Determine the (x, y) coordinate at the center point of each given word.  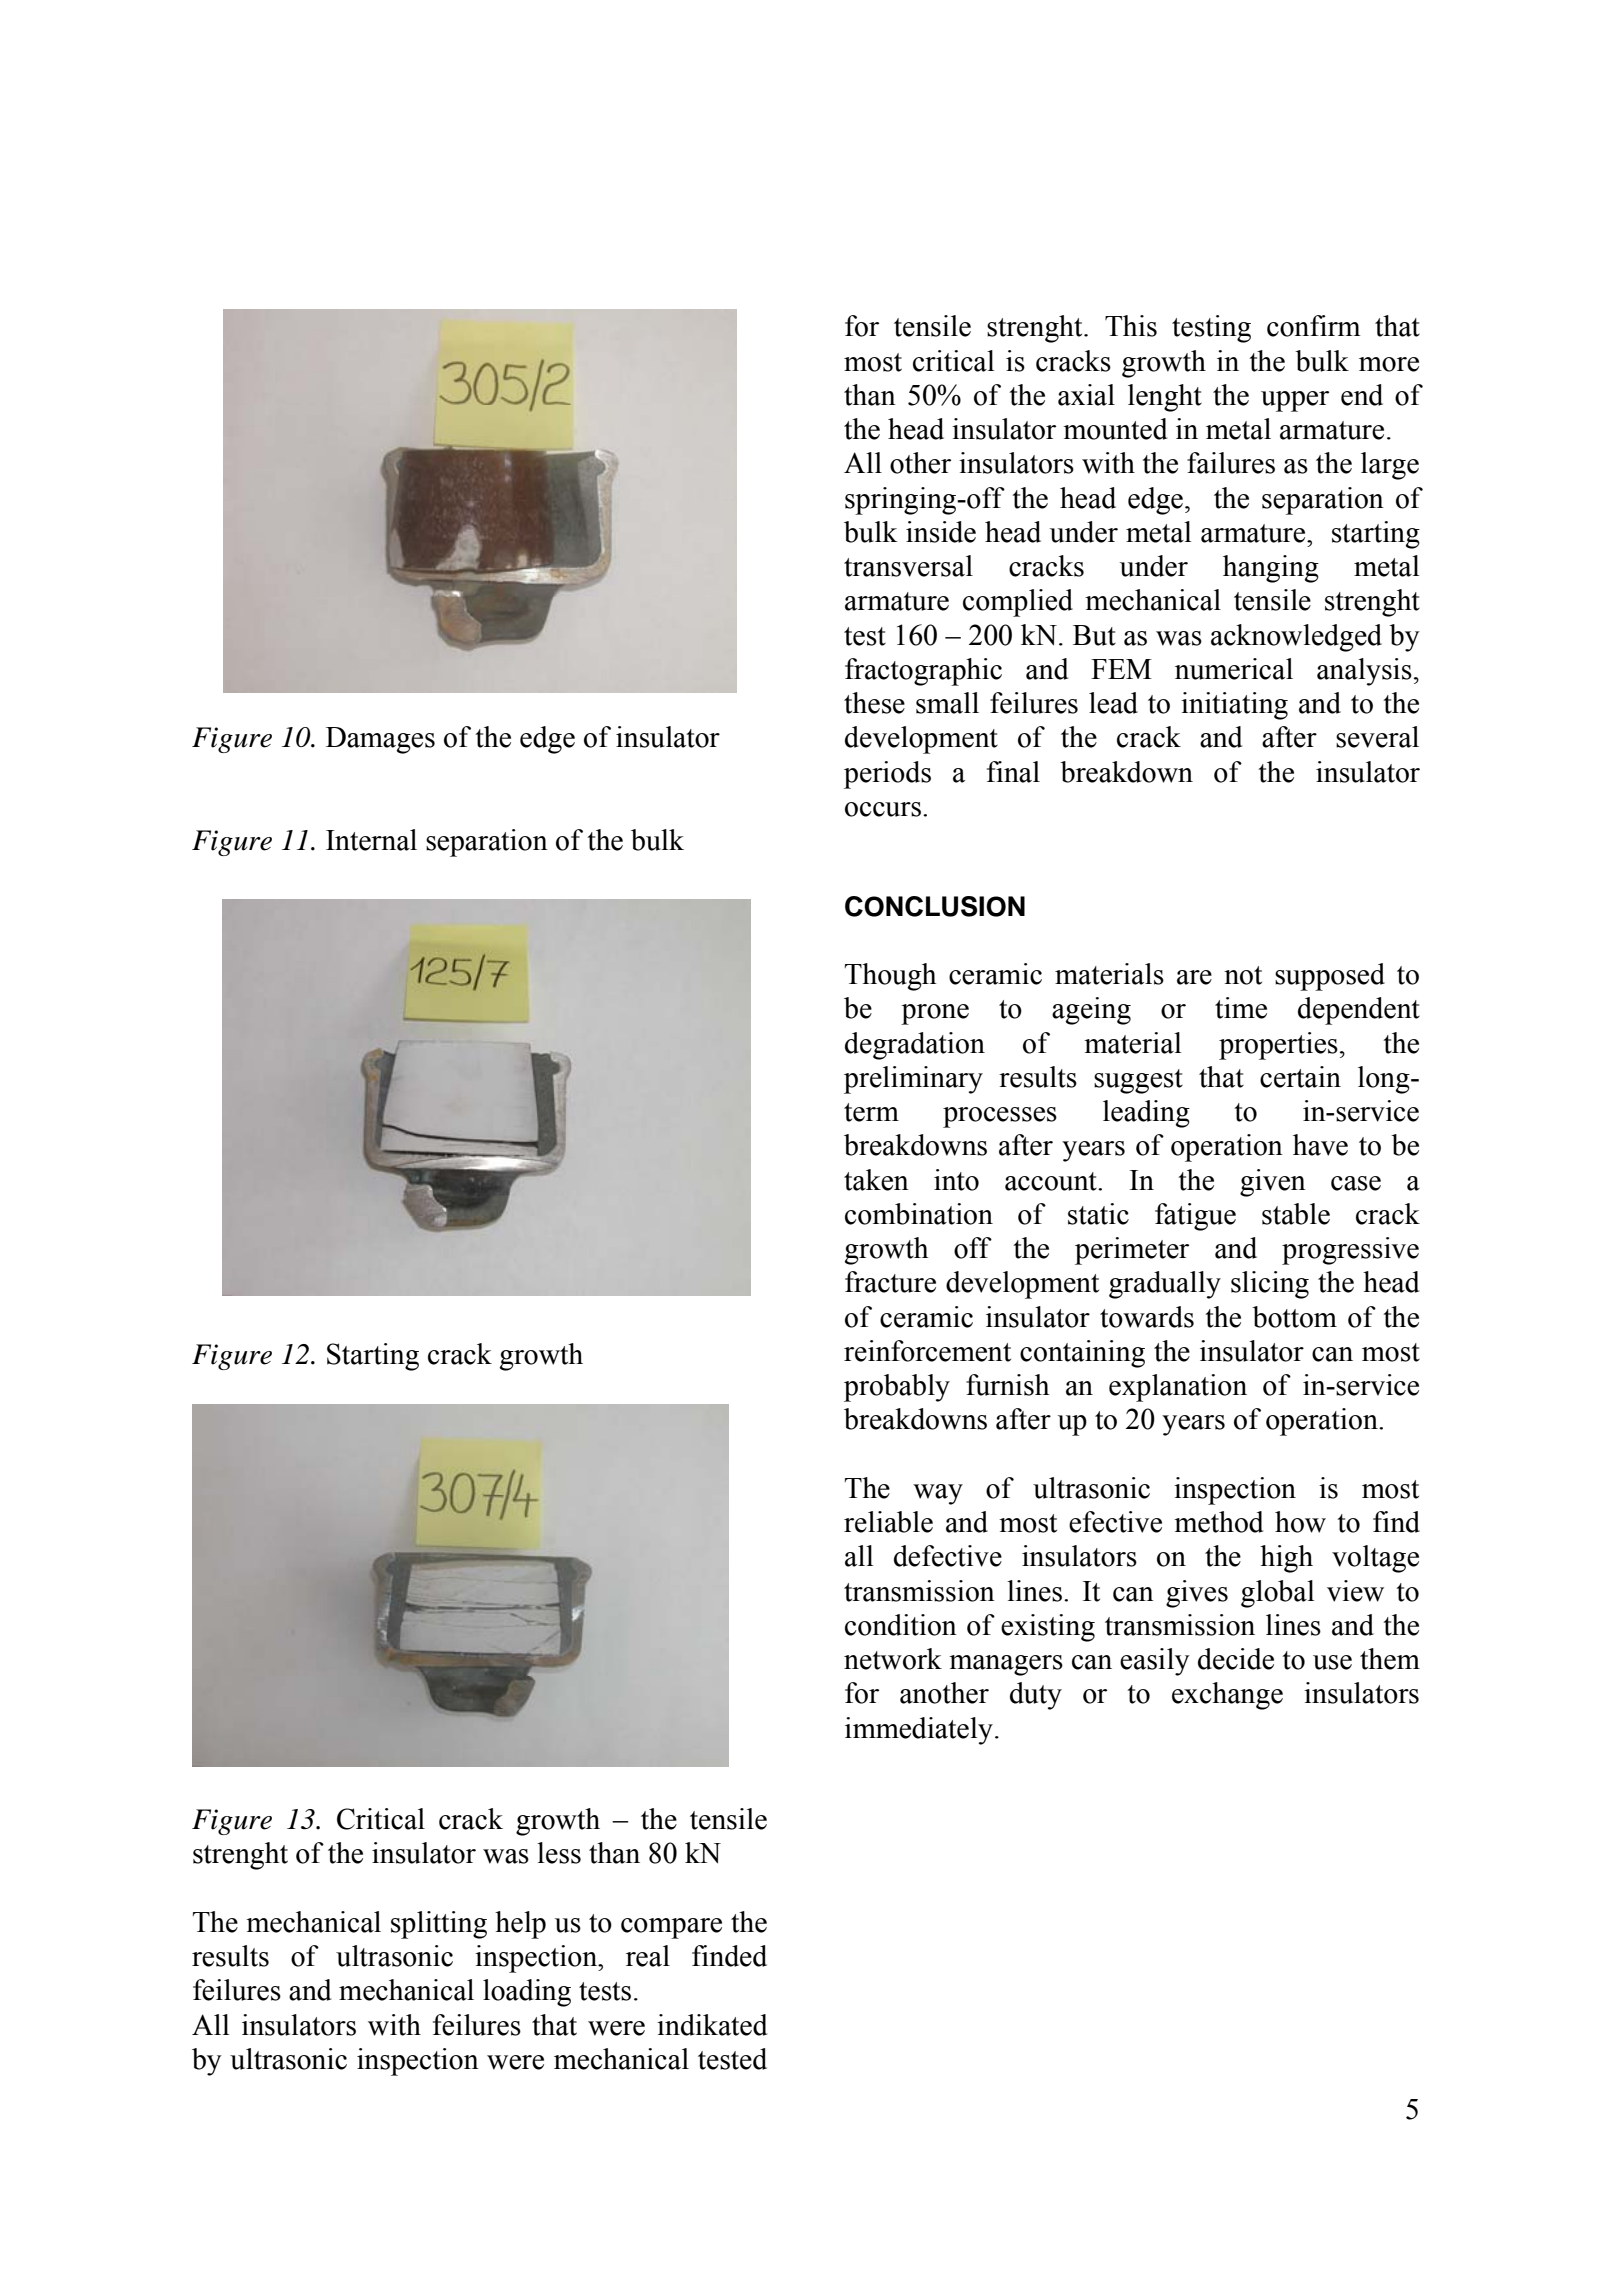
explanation (1178, 1388)
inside (941, 532)
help (520, 1925)
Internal (371, 840)
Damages (380, 740)
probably (897, 1388)
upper (1295, 401)
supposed (1330, 977)
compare (671, 1928)
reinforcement (927, 1351)
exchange (1227, 1696)
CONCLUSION (935, 906)
